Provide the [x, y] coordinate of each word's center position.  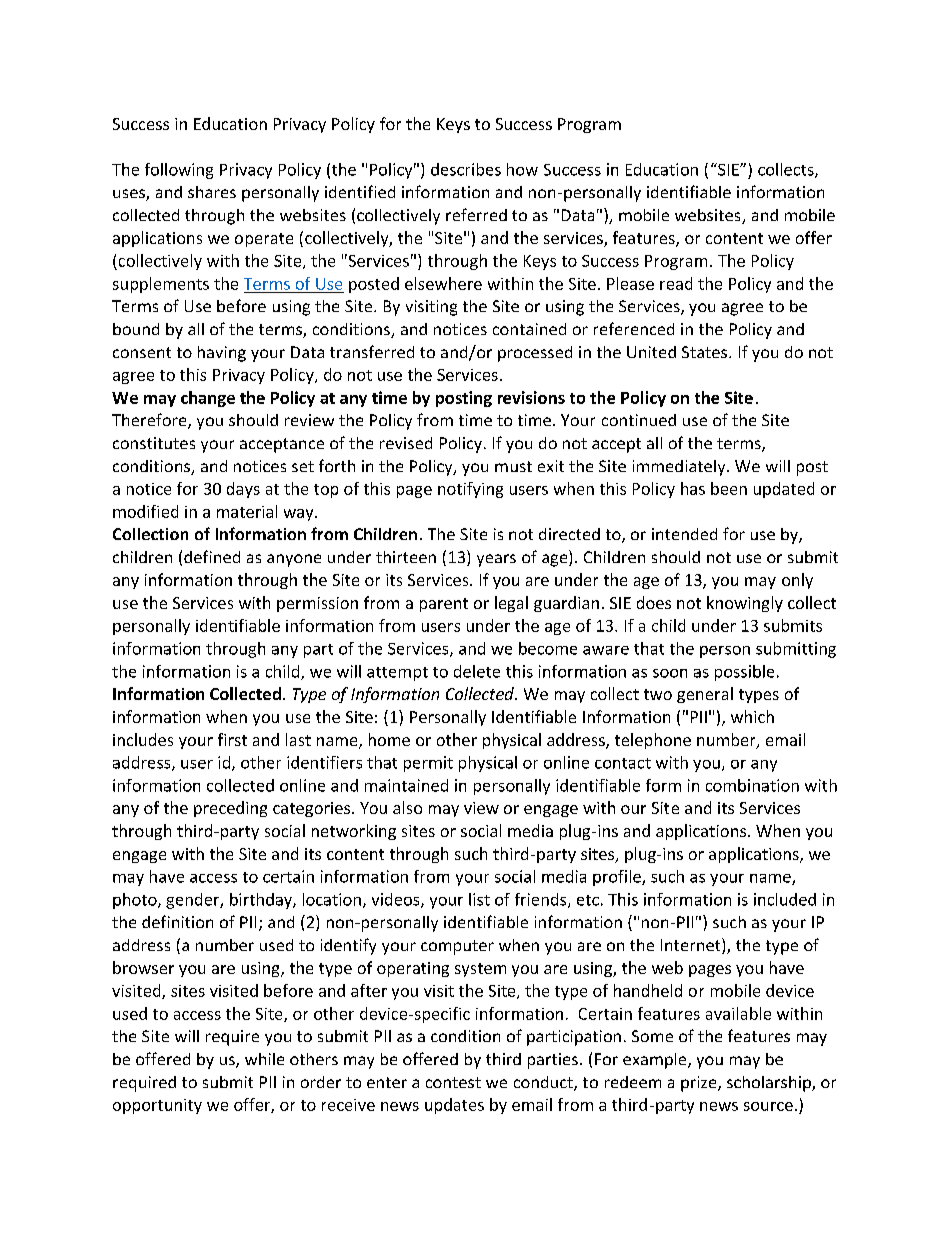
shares [212, 192]
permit [428, 764]
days [243, 490]
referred [476, 214]
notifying [470, 490]
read [676, 283]
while [264, 1059]
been [729, 488]
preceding [230, 809]
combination [752, 785]
